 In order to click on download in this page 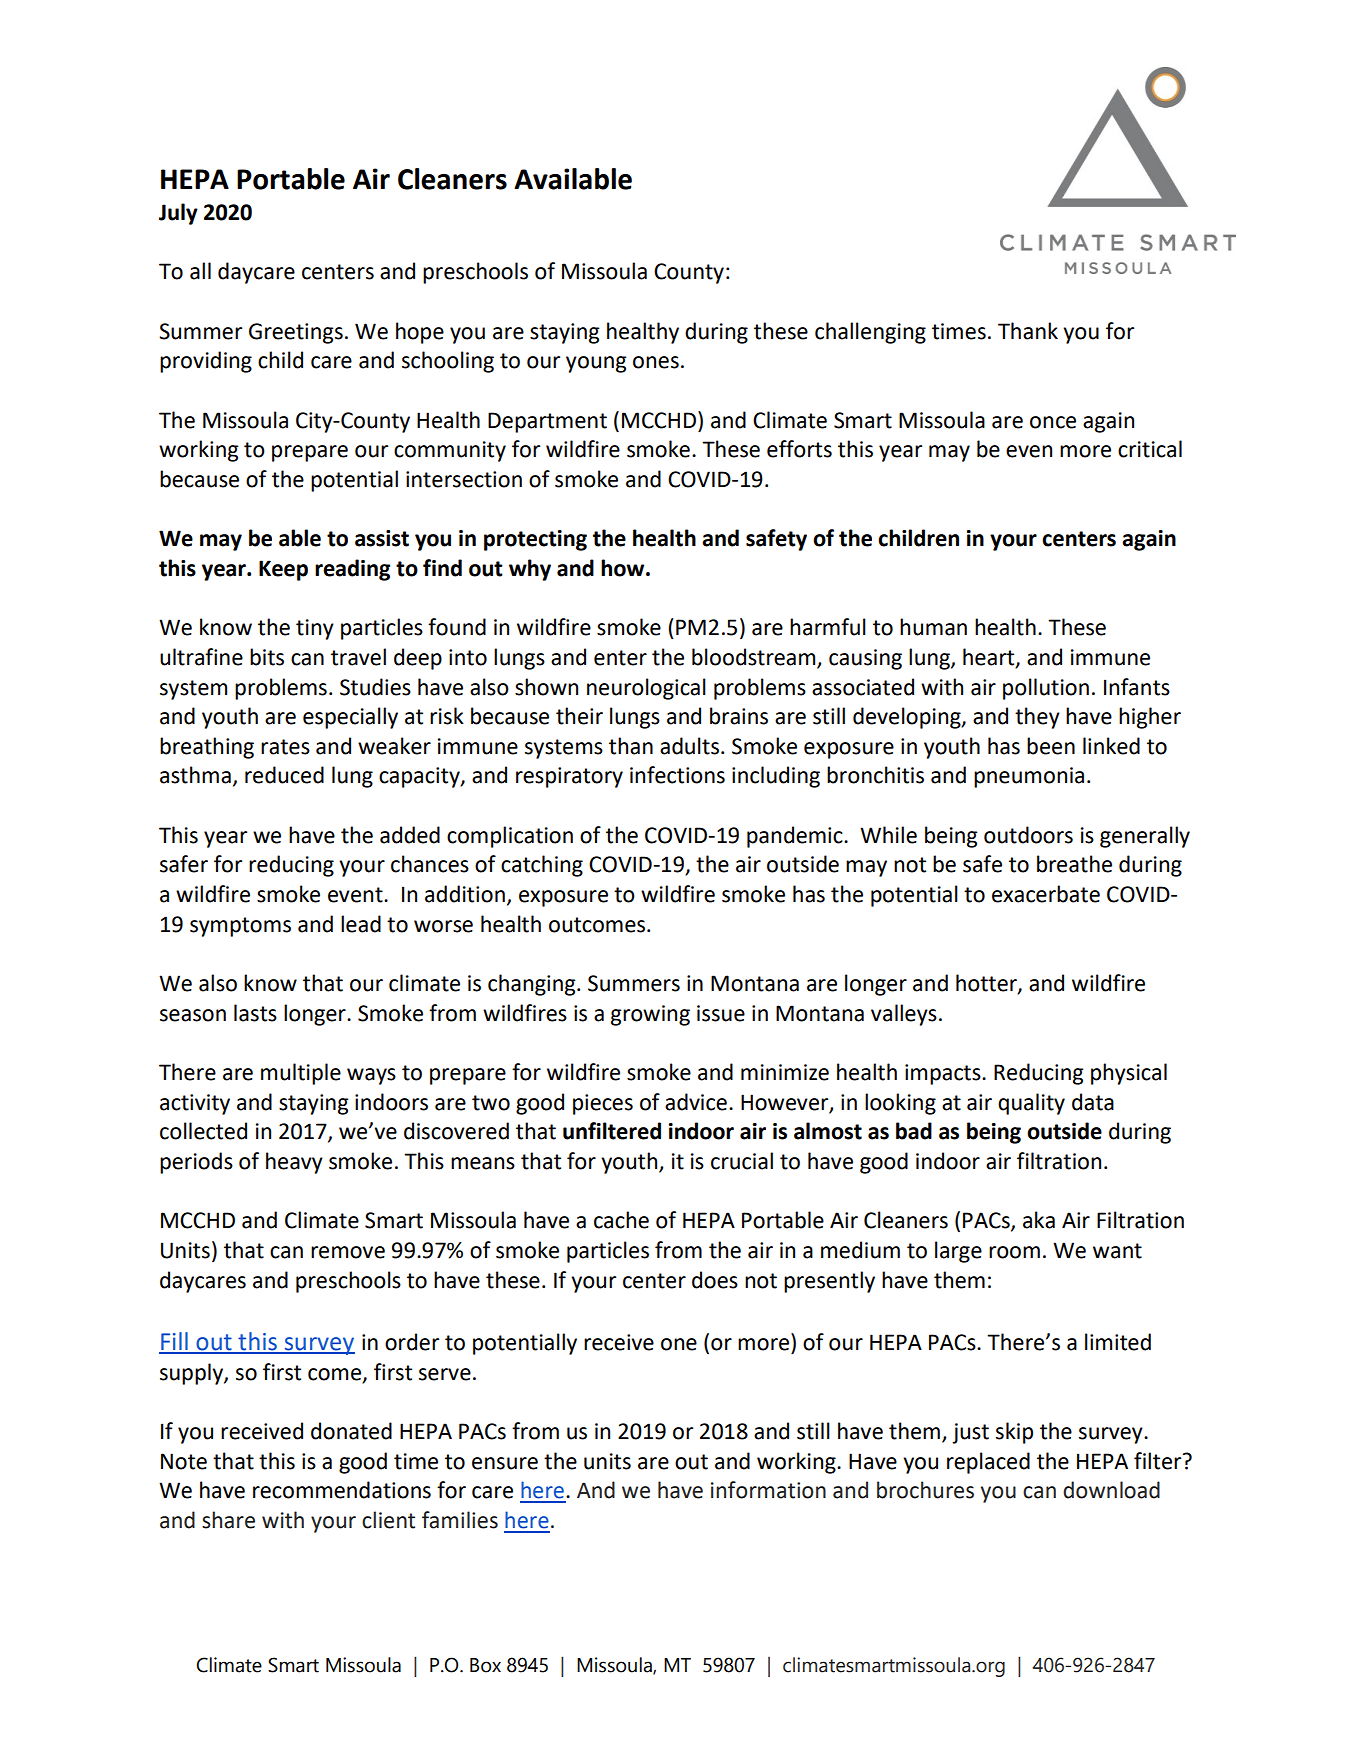, I will do `click(1111, 1490)`.
